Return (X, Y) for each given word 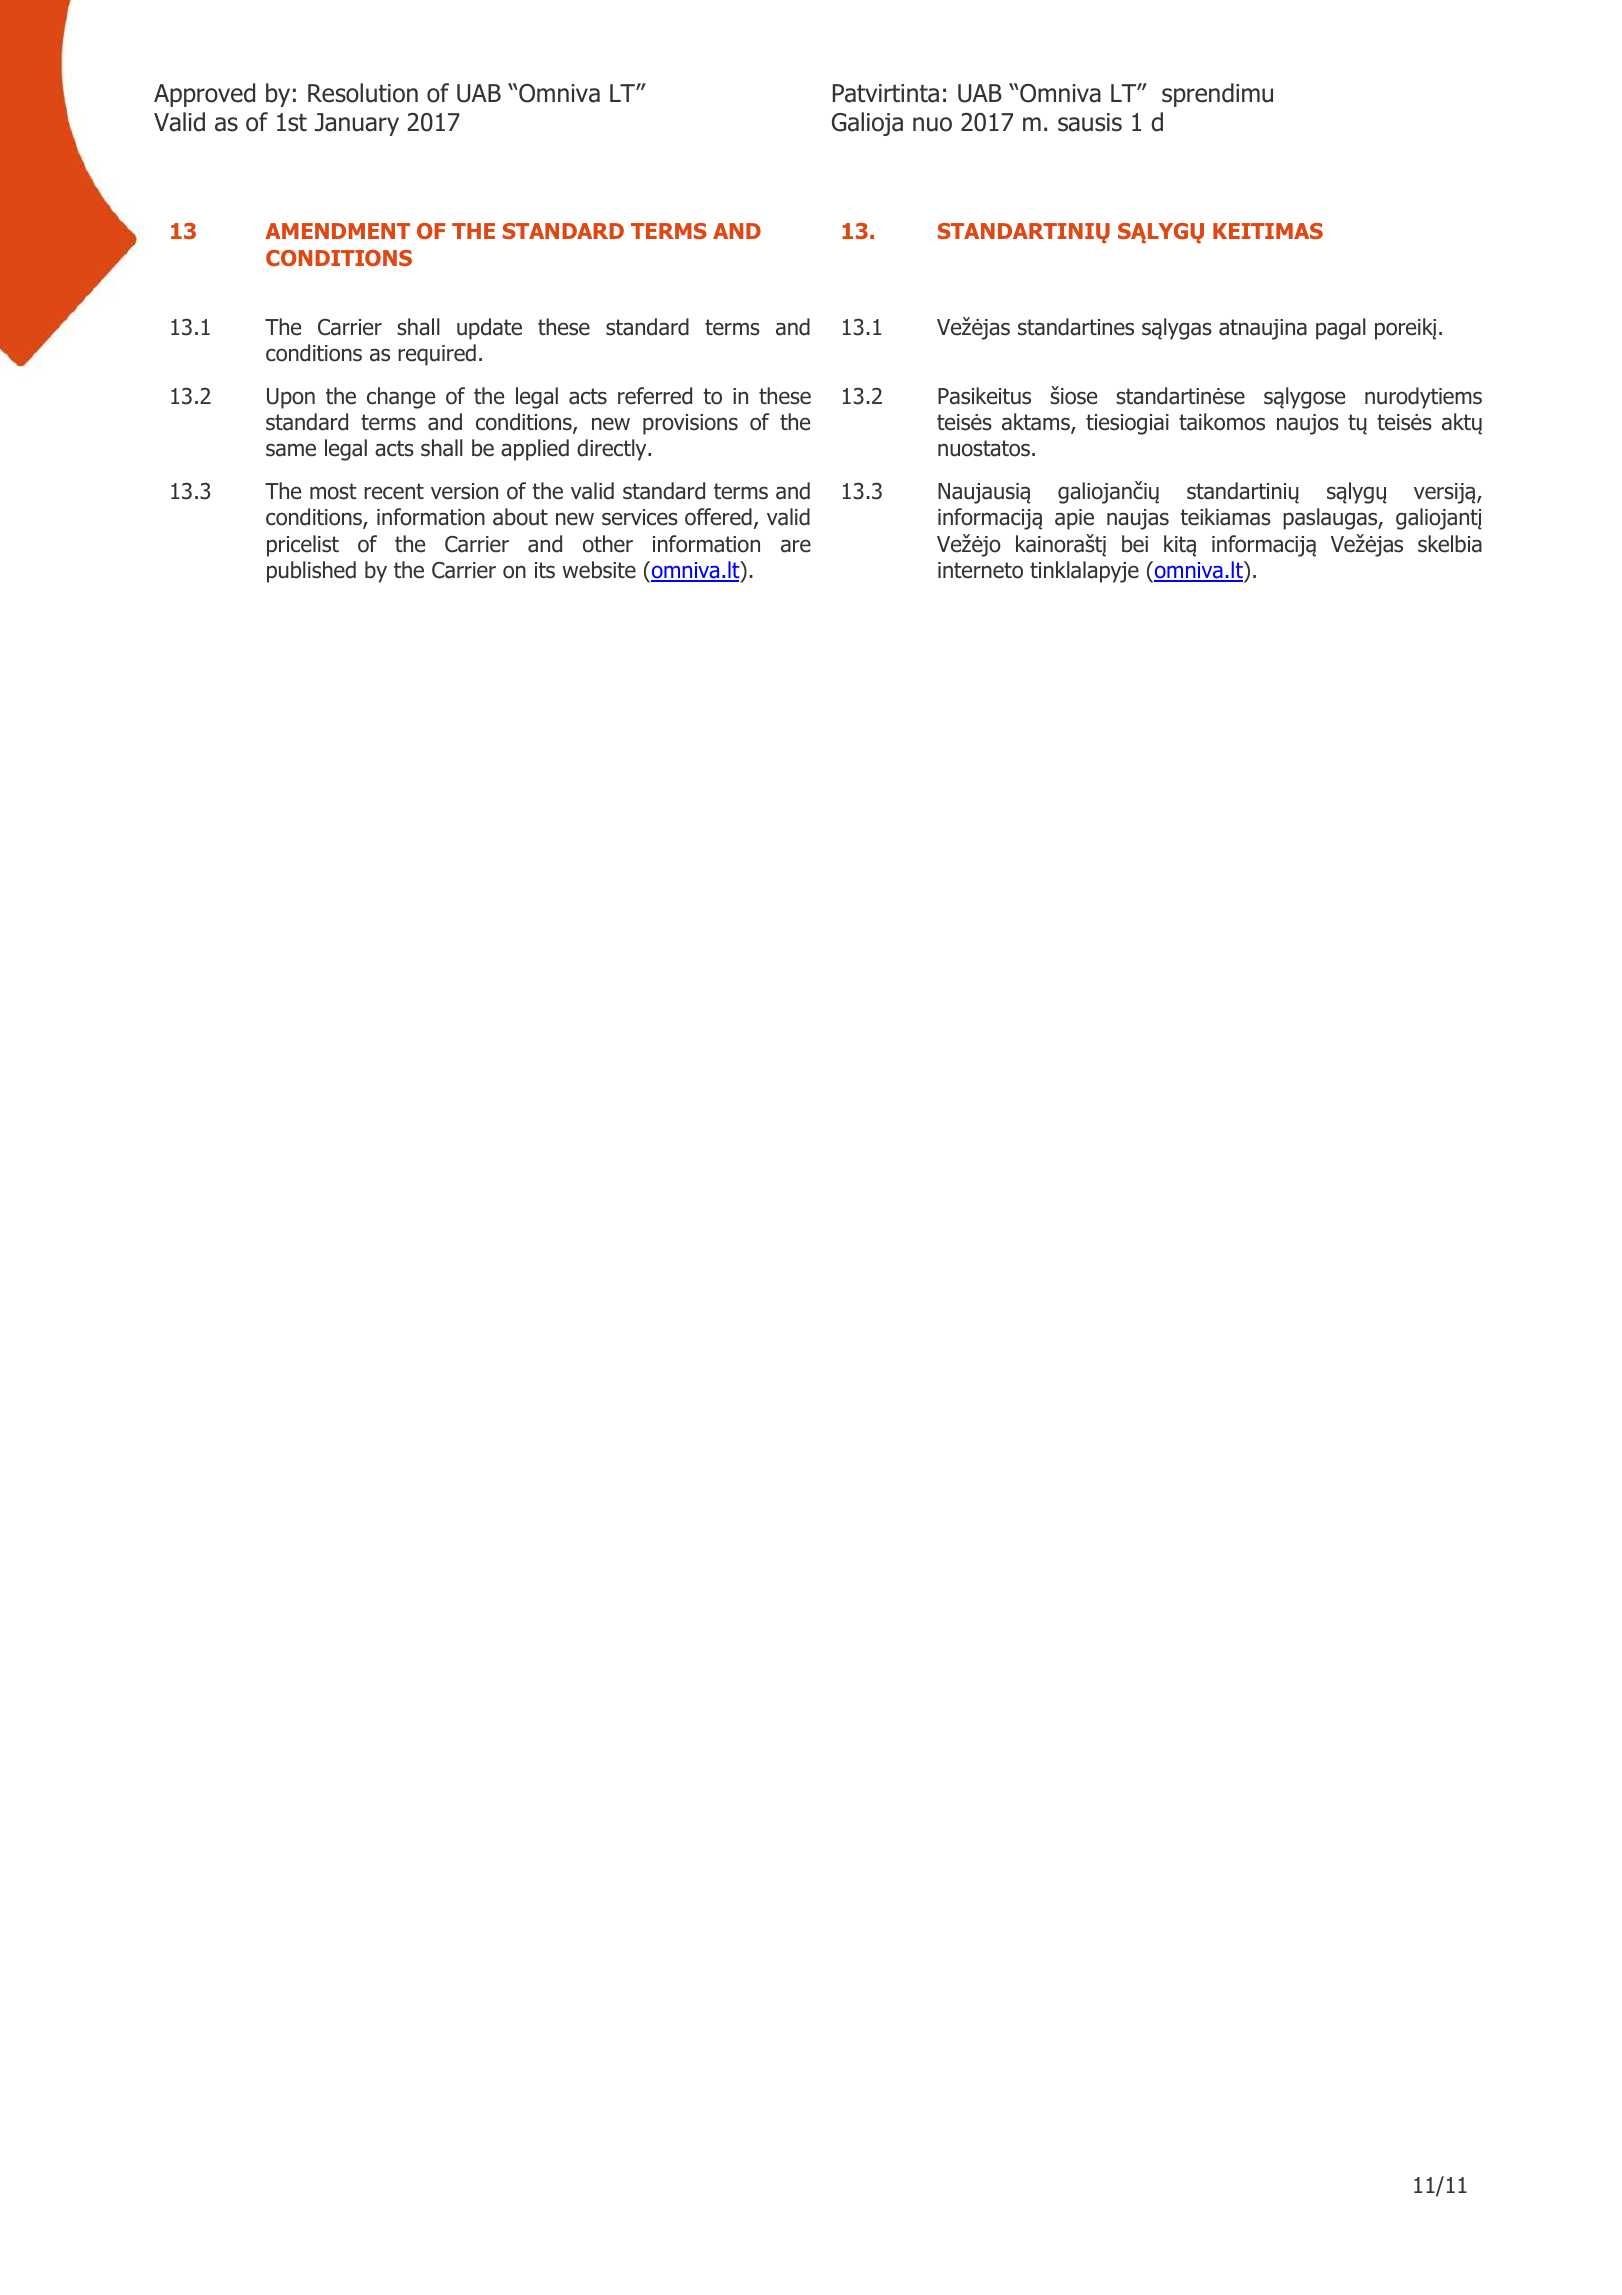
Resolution (363, 93)
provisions (690, 424)
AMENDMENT (337, 231)
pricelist (303, 546)
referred (655, 396)
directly (613, 450)
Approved (204, 95)
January (357, 124)
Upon (291, 398)
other (608, 544)
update (489, 329)
